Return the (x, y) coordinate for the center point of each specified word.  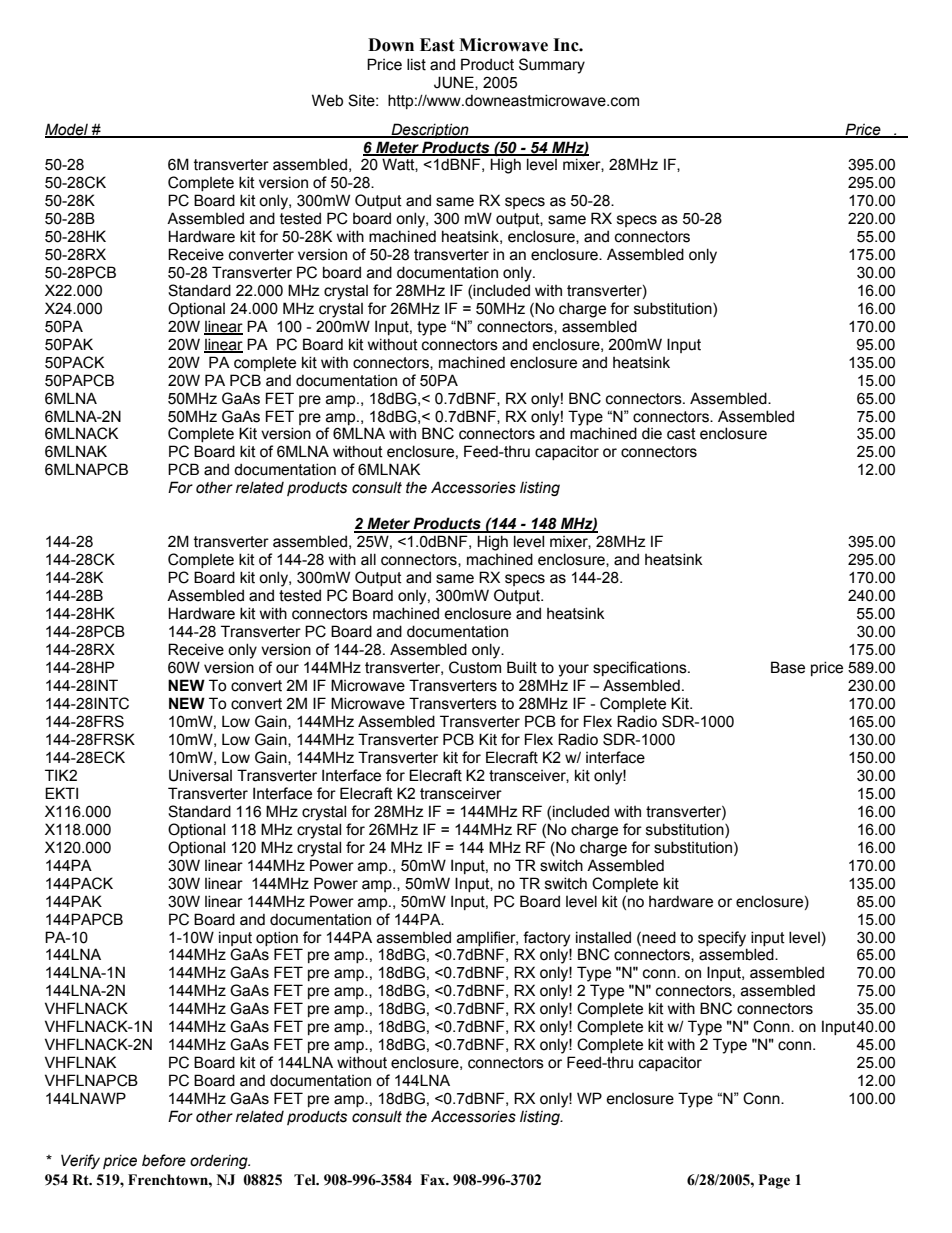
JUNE (455, 83)
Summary (552, 66)
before (164, 1160)
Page (774, 1181)
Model (67, 130)
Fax (434, 1180)
